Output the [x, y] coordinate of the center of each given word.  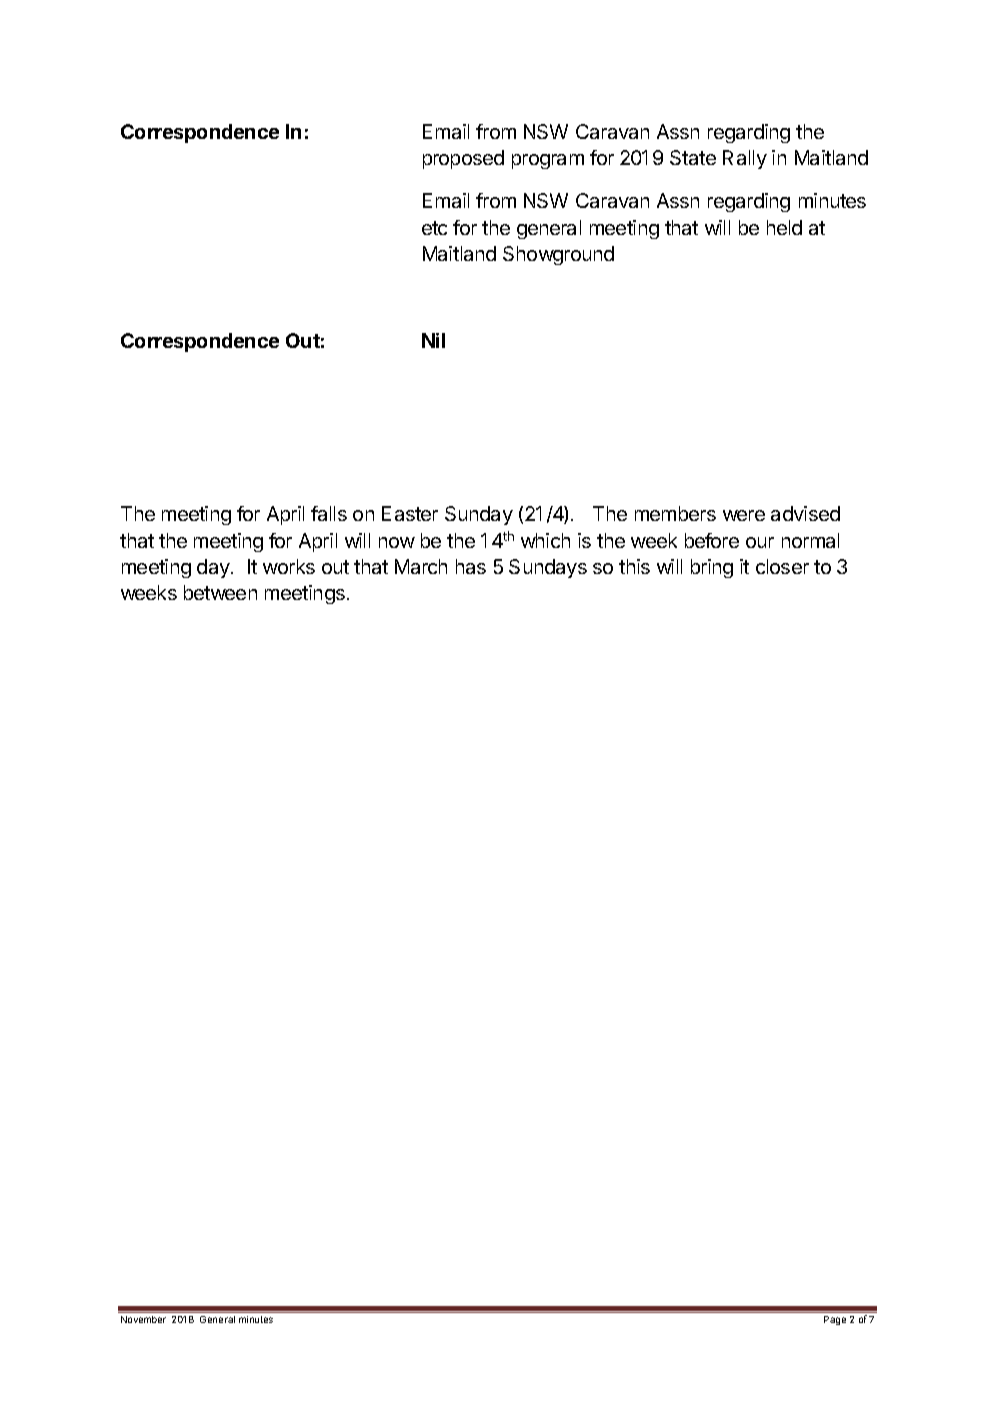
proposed [463, 159]
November [143, 1319]
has [471, 566]
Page [835, 1320]
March [421, 566]
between [220, 592]
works [289, 566]
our [760, 542]
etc [434, 228]
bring [712, 568]
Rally [745, 159]
